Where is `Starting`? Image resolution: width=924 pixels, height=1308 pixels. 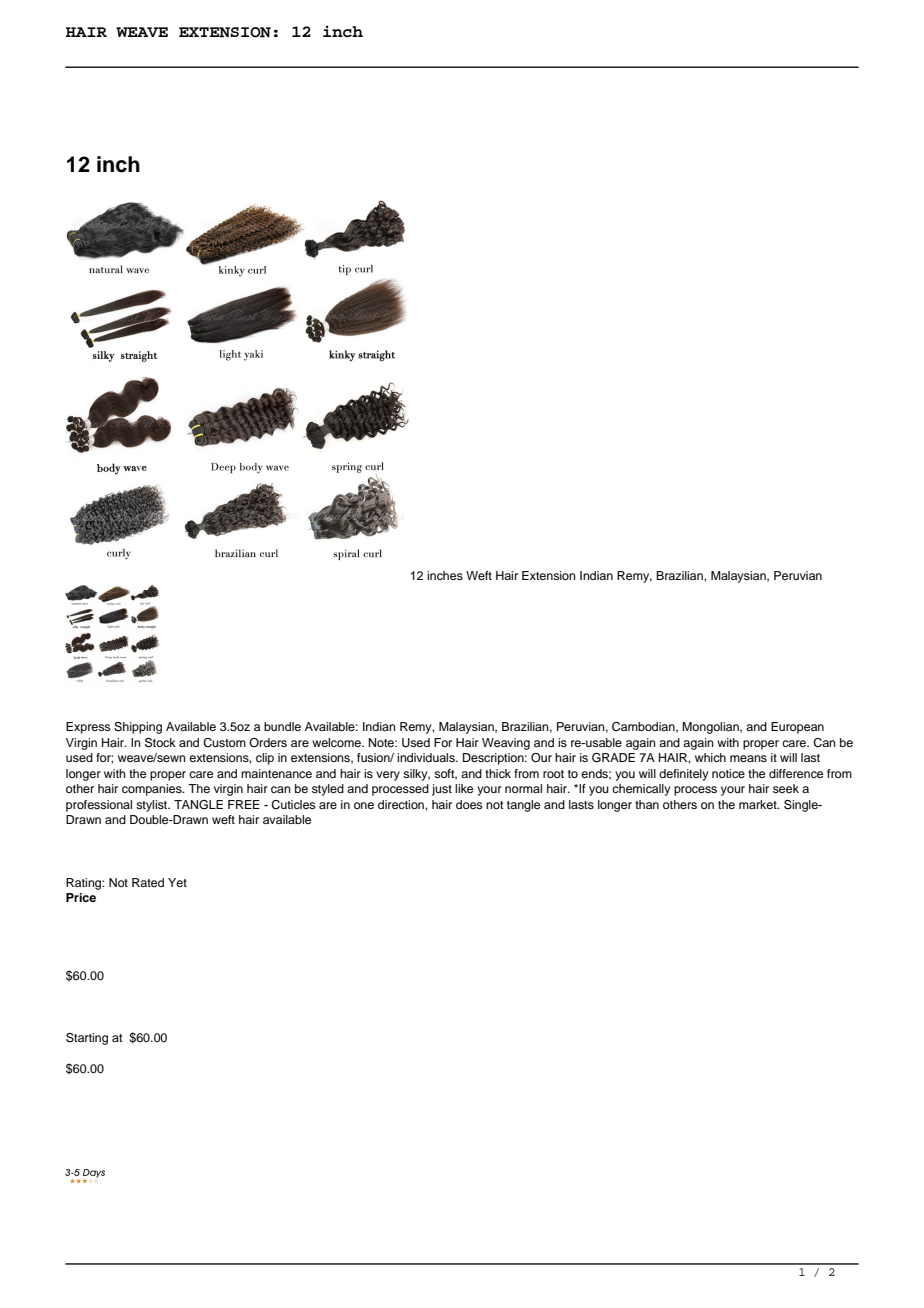 Starting is located at coordinates (87, 1039).
